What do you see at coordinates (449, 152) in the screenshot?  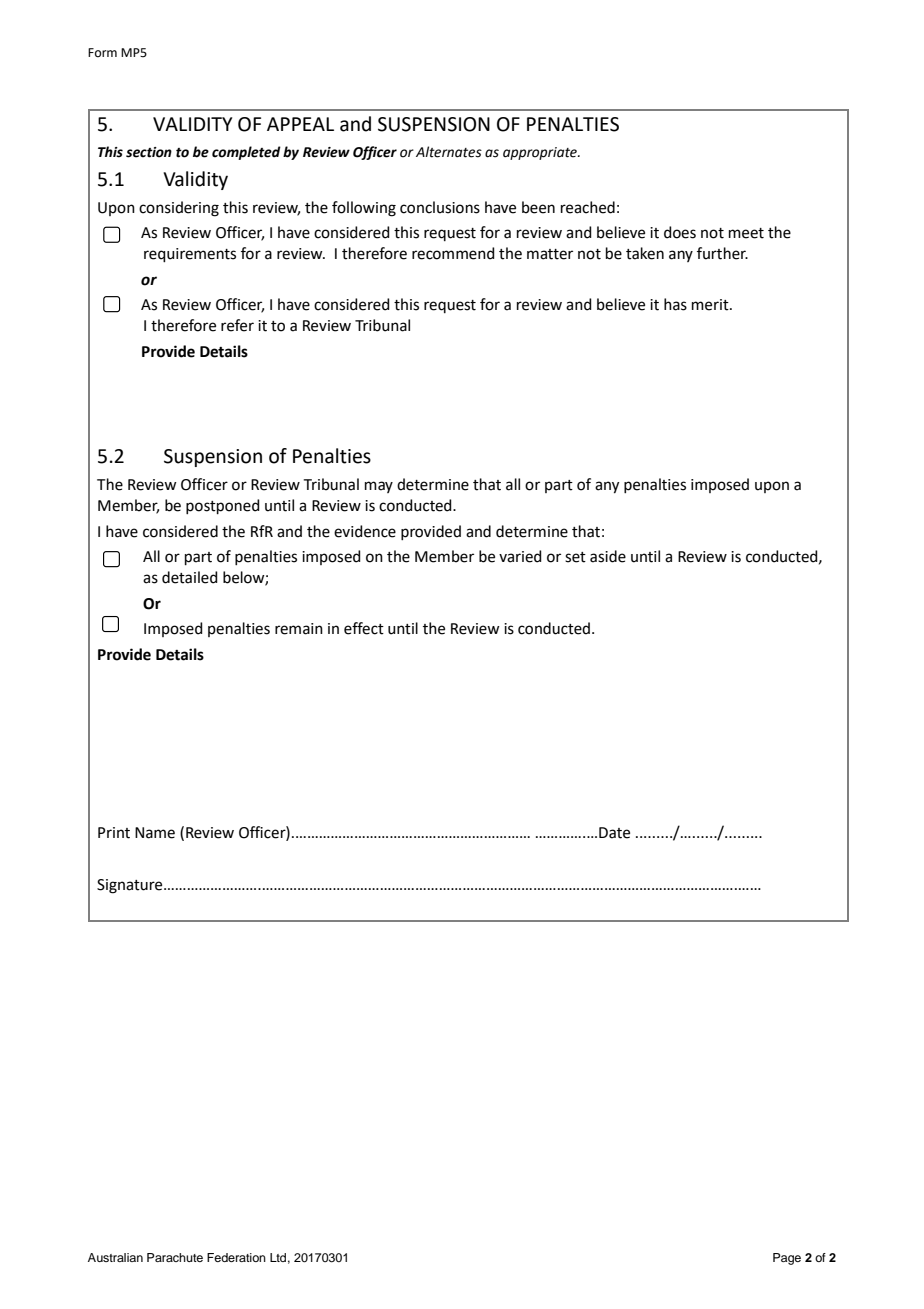 I see `Alternates` at bounding box center [449, 152].
